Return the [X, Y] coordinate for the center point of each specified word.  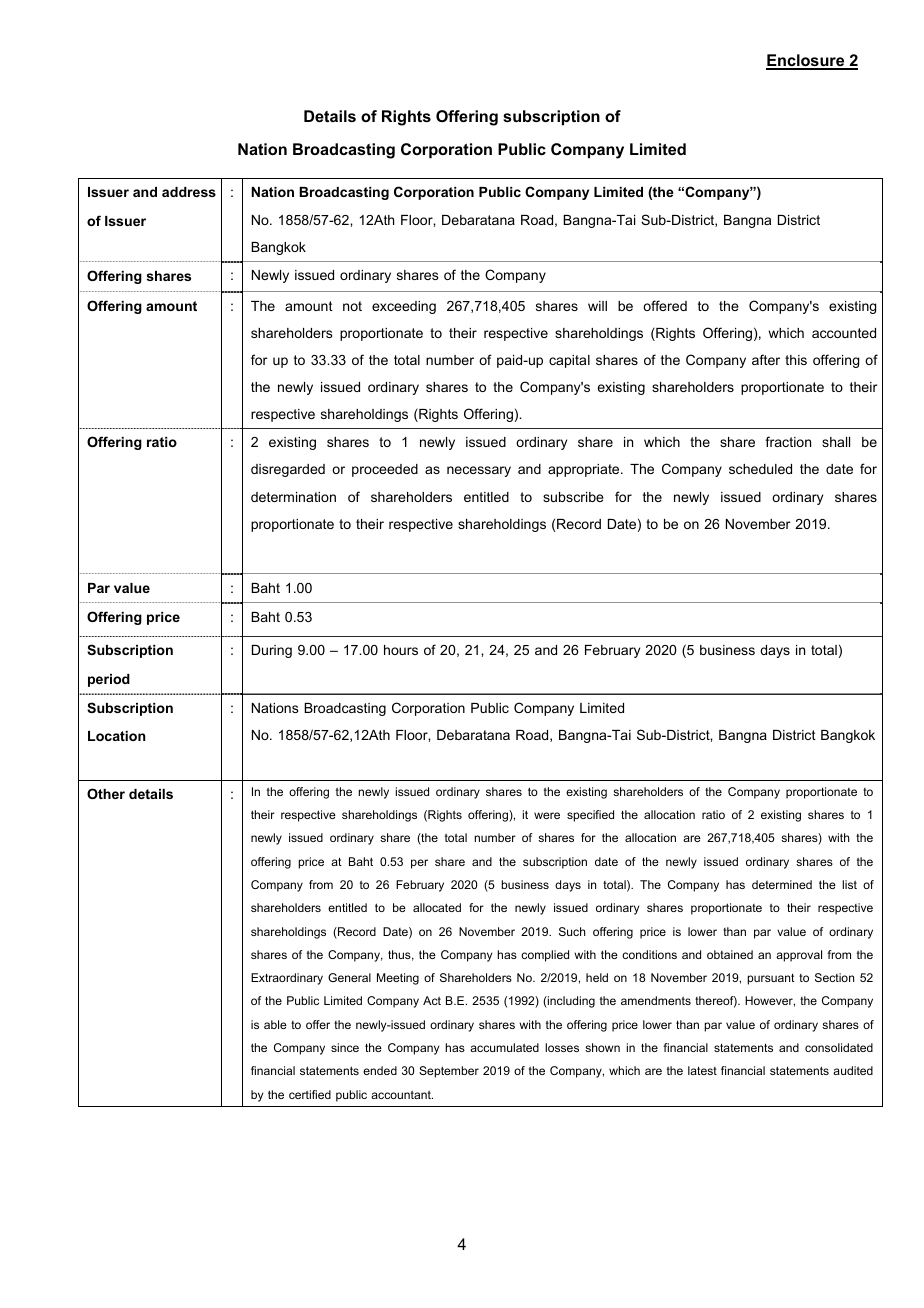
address [189, 192]
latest [702, 1070]
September [449, 1072]
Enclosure [806, 61]
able [275, 1024]
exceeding [404, 307]
